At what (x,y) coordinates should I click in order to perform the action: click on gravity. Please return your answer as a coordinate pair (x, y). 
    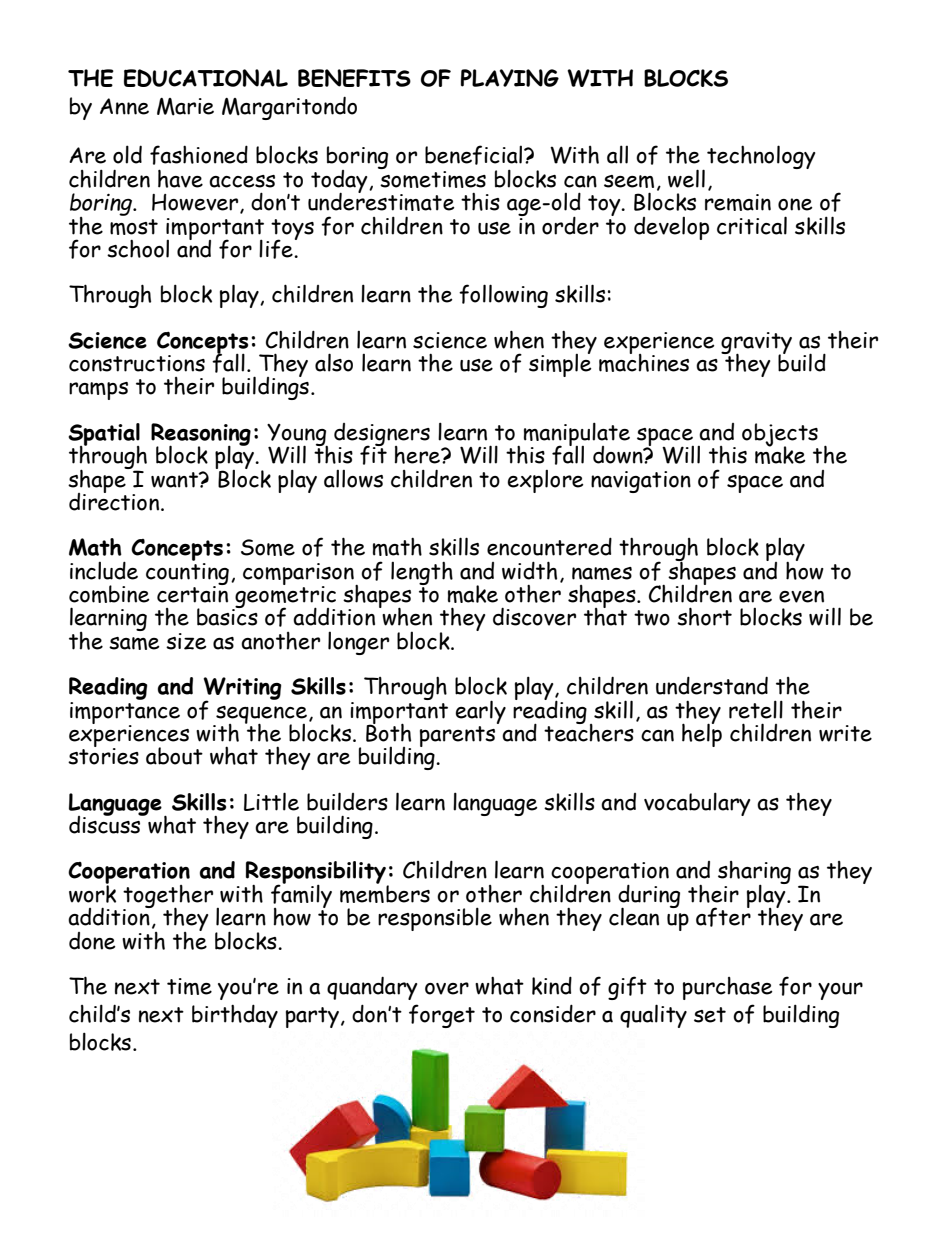
    Looking at the image, I should click on (756, 344).
